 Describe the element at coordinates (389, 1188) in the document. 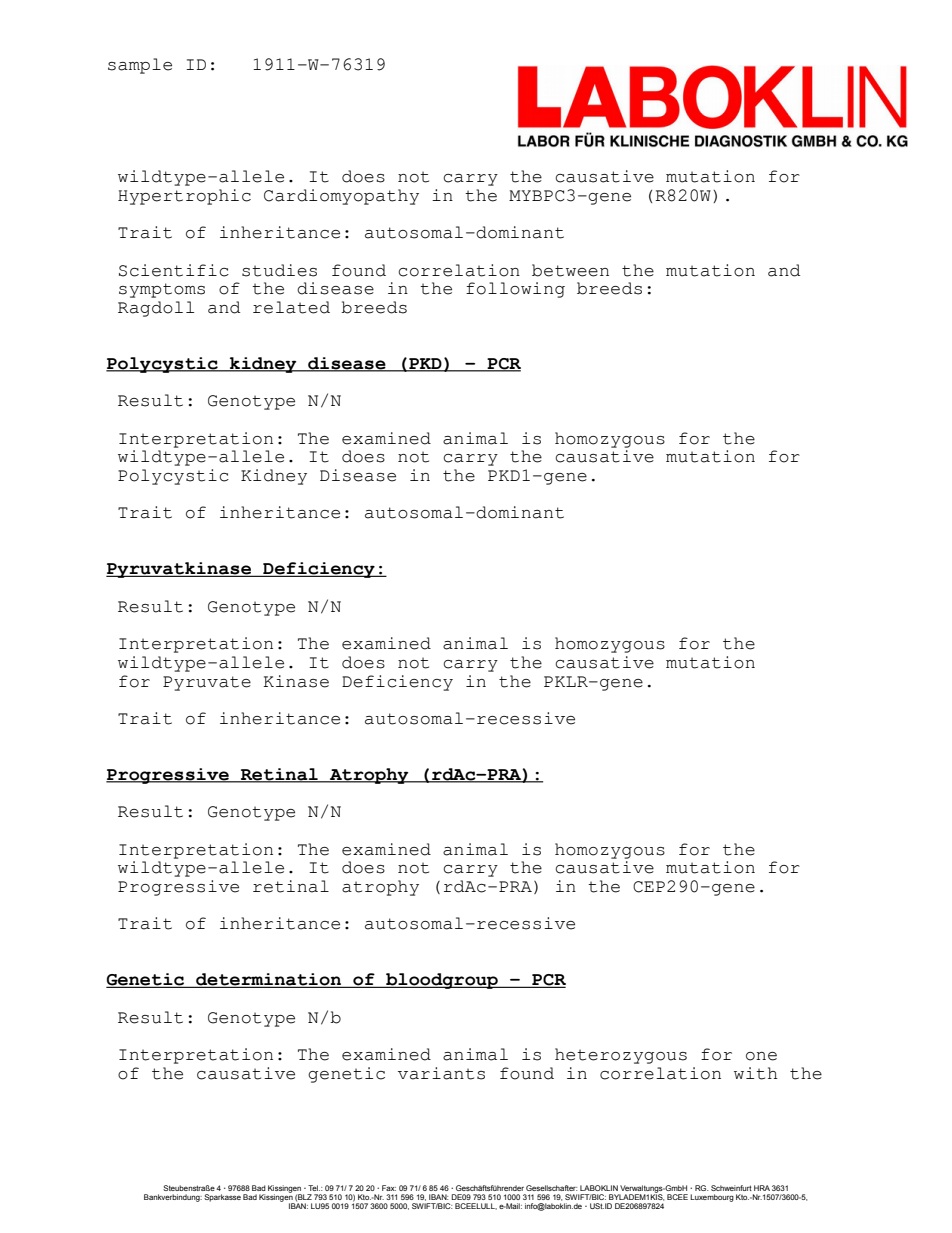

I see `Fax` at that location.
